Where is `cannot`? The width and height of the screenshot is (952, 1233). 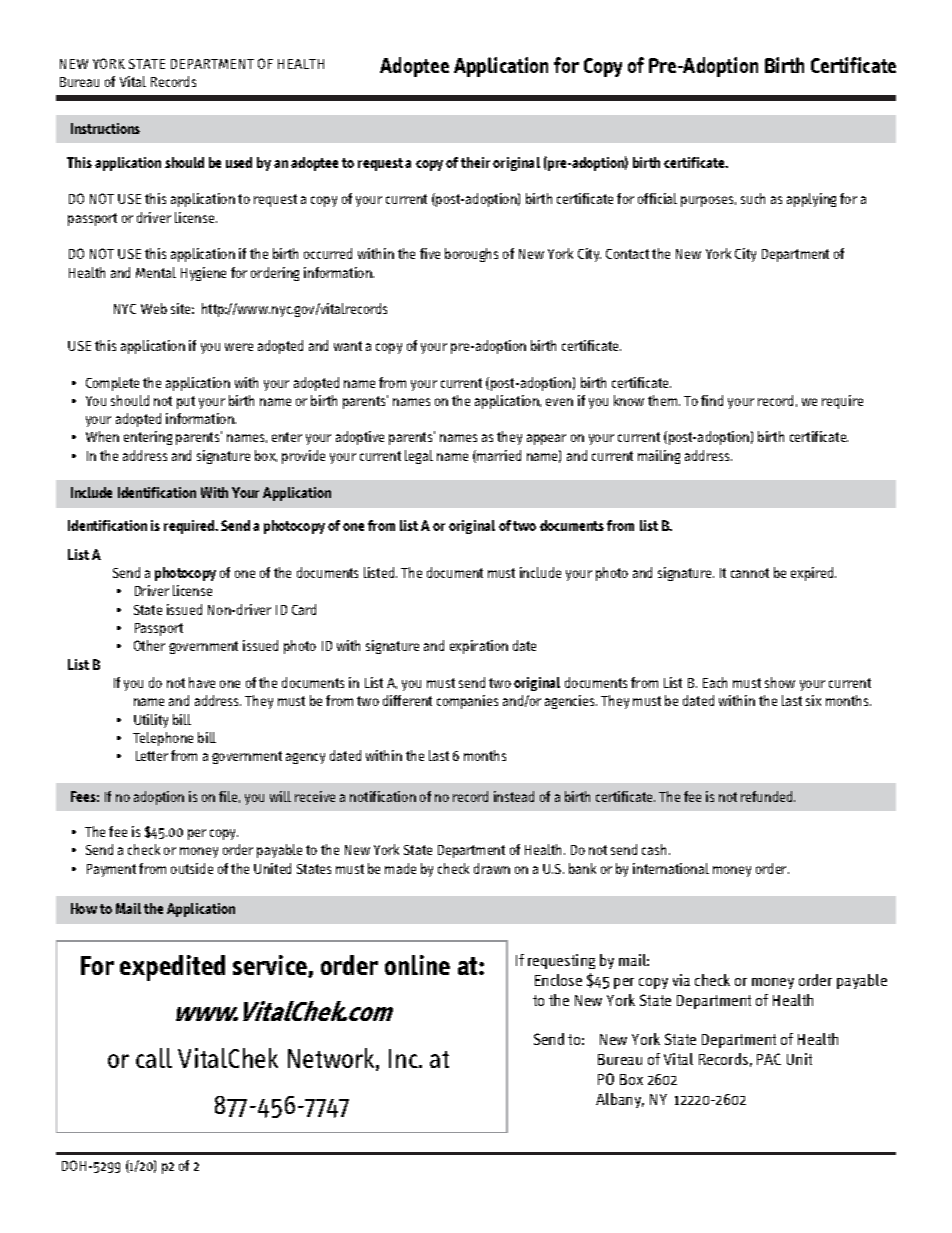 cannot is located at coordinates (750, 573).
